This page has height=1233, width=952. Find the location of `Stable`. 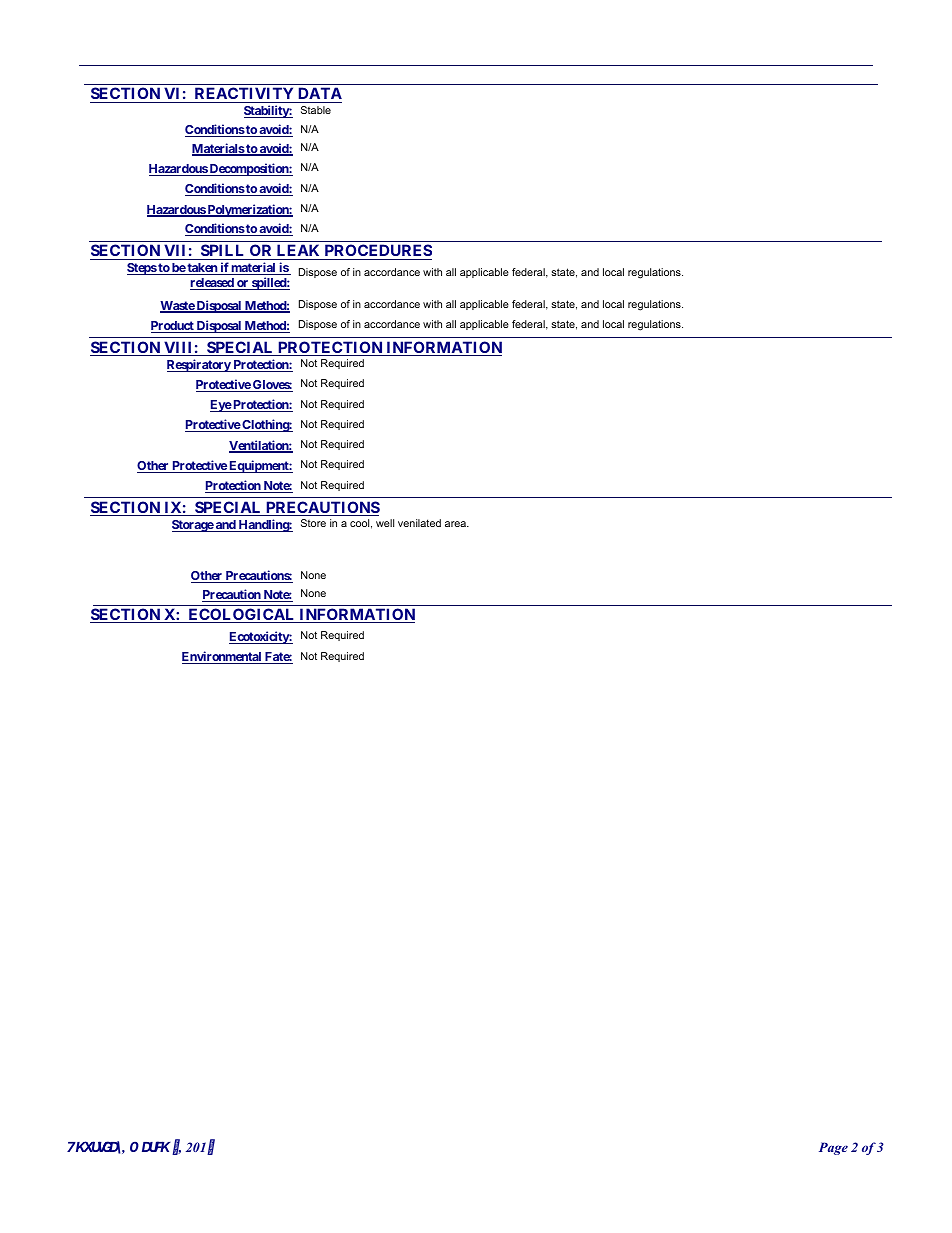

Stable is located at coordinates (316, 110).
